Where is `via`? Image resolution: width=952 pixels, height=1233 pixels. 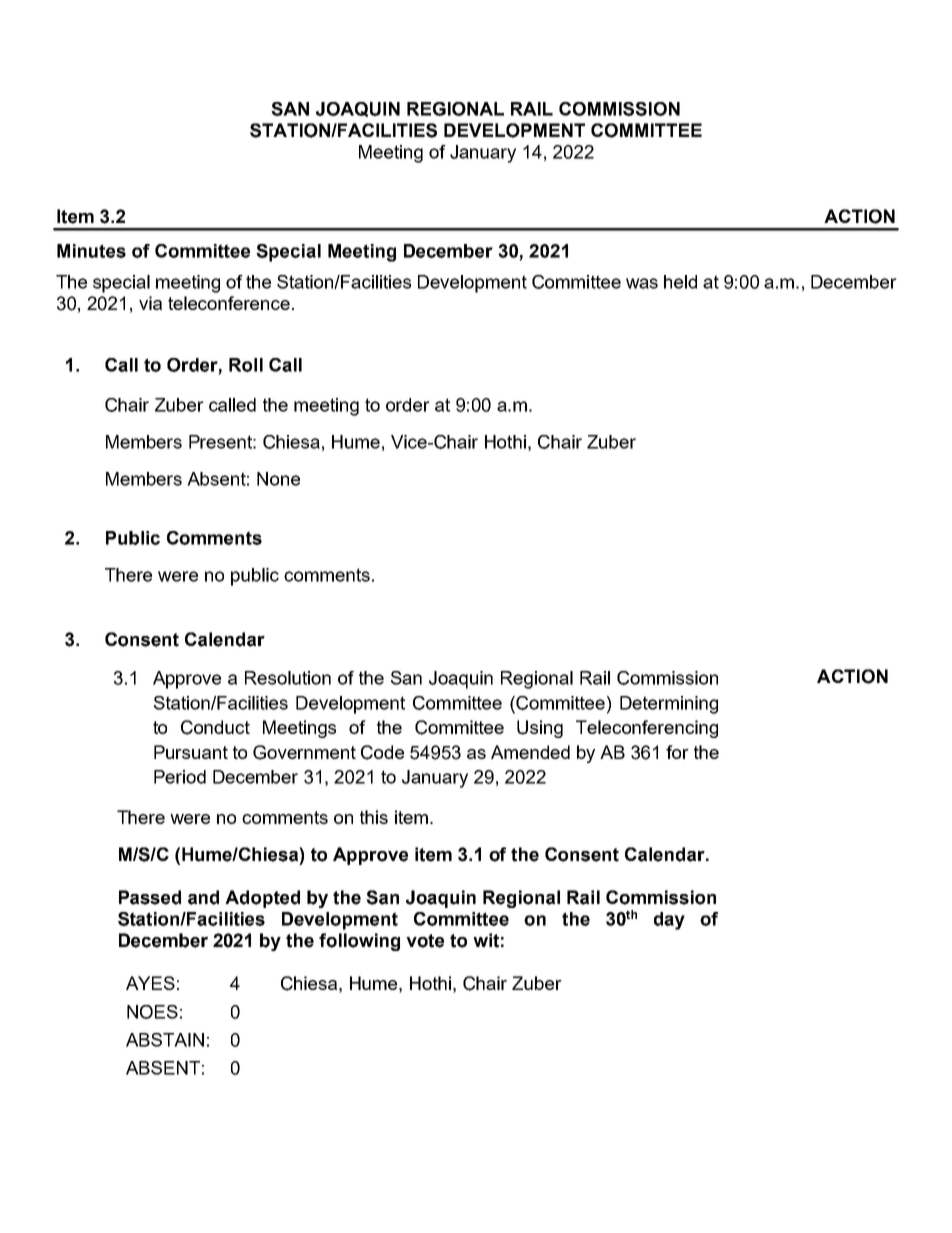
via is located at coordinates (150, 303).
